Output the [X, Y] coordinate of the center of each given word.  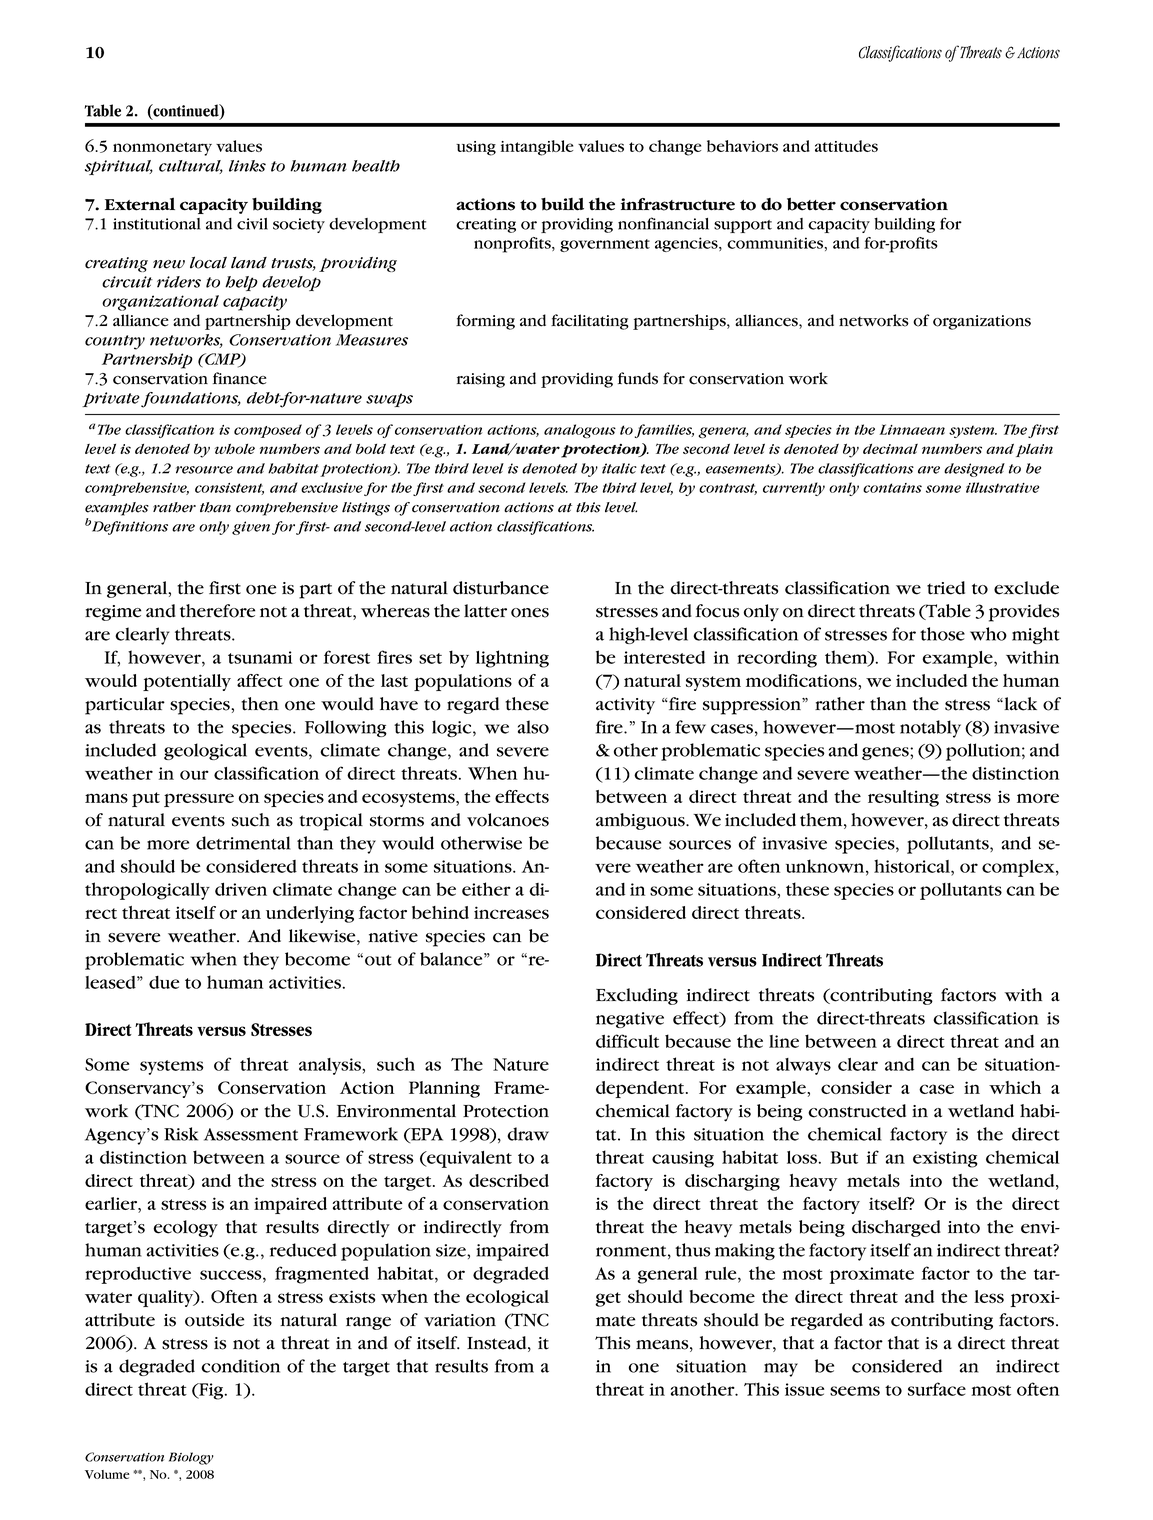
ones [530, 613]
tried [946, 588]
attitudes [846, 146]
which [1015, 1087]
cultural [191, 167]
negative [630, 1020]
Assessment [251, 1134]
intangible [537, 148]
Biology [191, 1458]
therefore [217, 611]
